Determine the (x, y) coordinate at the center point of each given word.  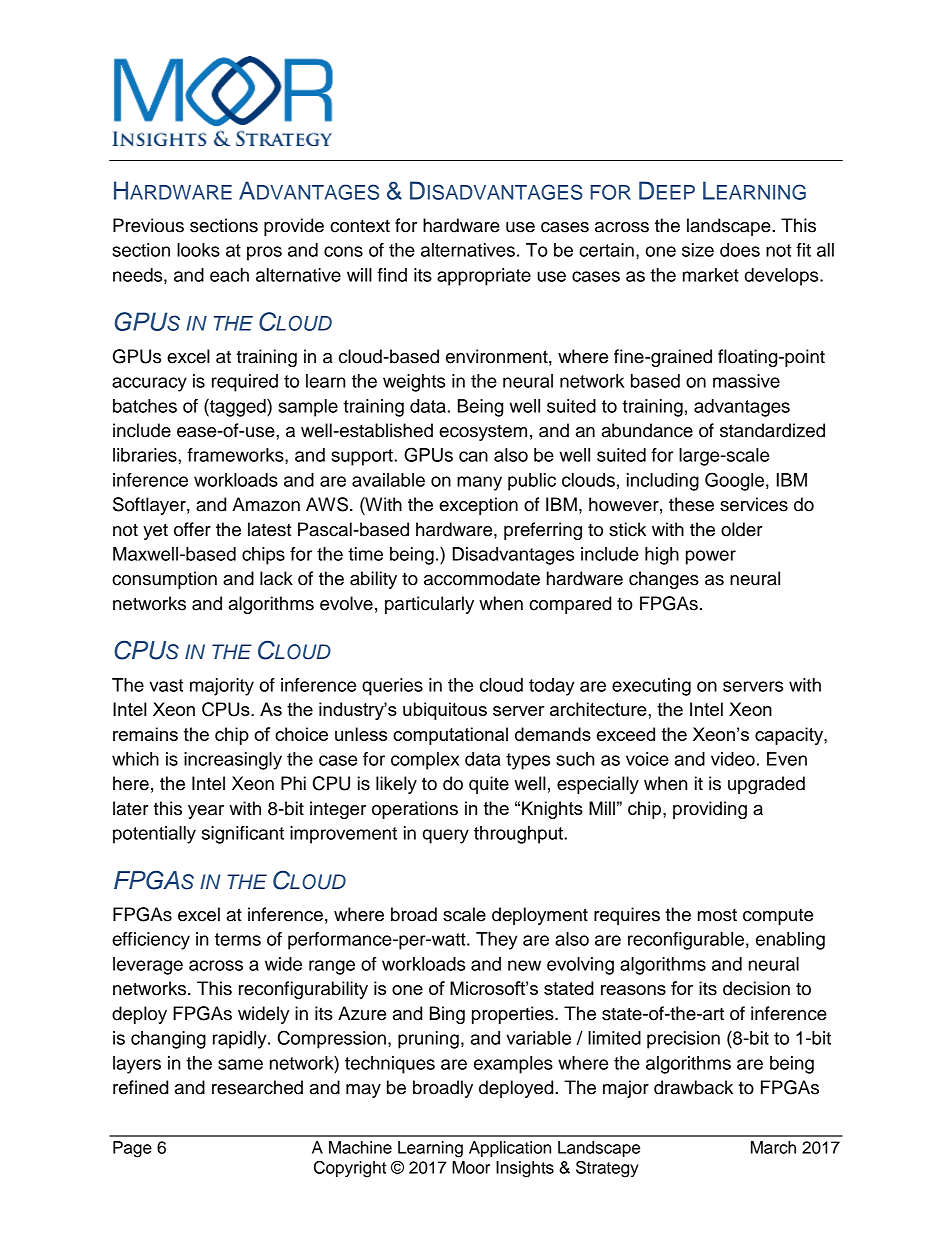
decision (756, 988)
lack (276, 578)
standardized (772, 430)
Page (132, 1149)
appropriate (484, 277)
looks (198, 250)
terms (238, 939)
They (497, 941)
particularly (429, 605)
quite (489, 785)
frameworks (236, 455)
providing (710, 810)
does (740, 250)
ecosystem (483, 433)
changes (664, 580)
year (206, 812)
